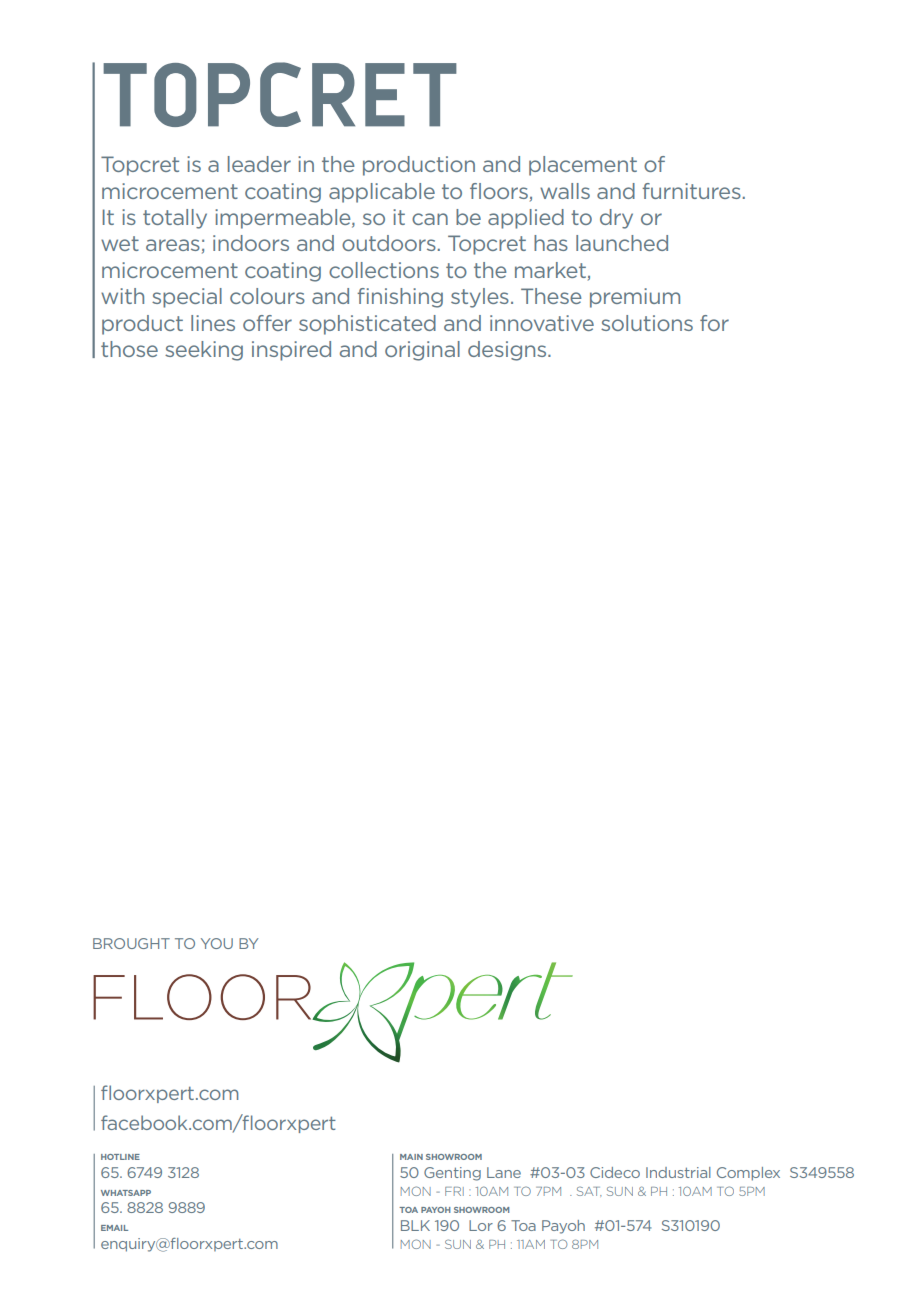 The height and width of the document is (1311, 924). Describe the element at coordinates (217, 943) in the document. I see `YOU` at that location.
